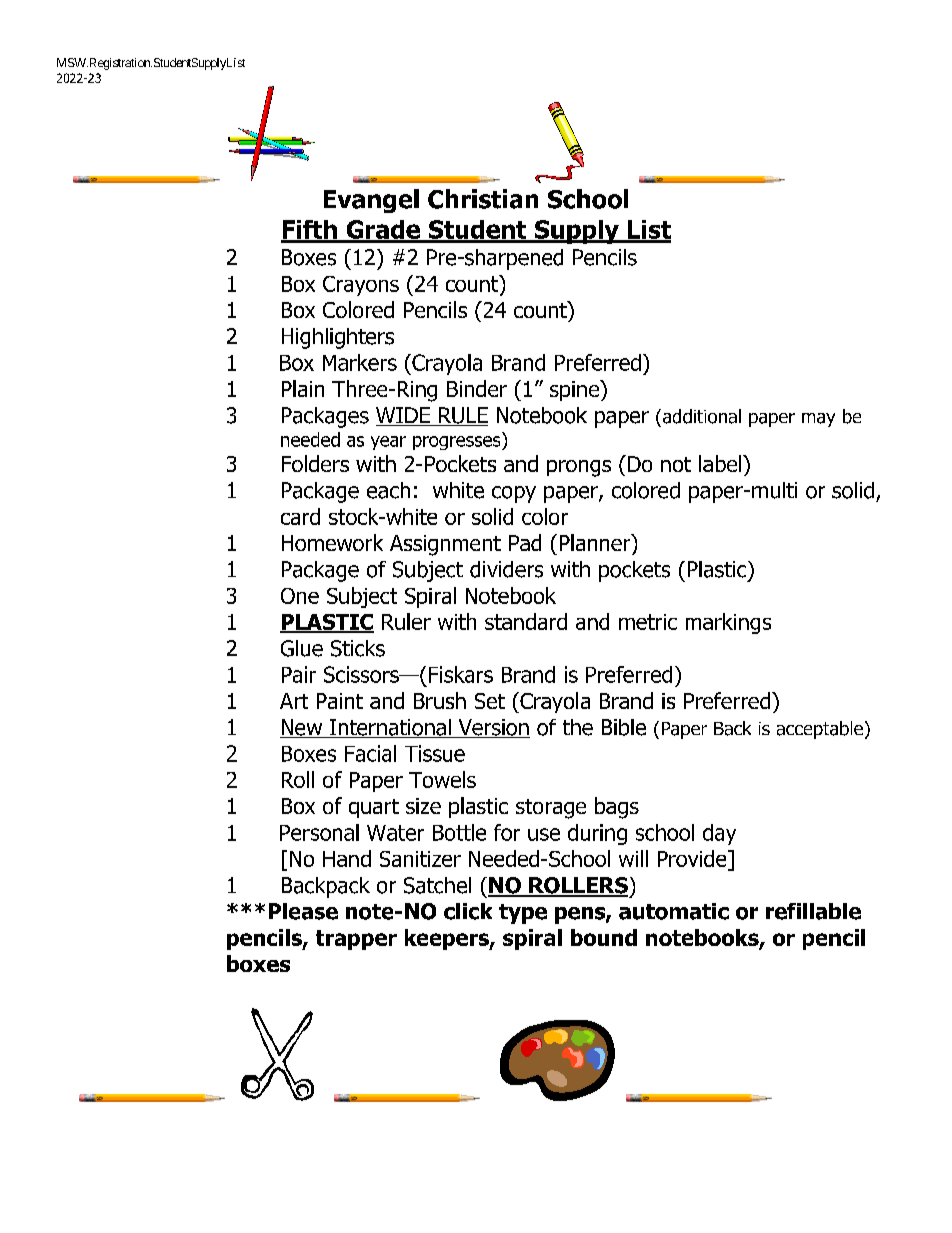 The width and height of the screenshot is (952, 1233). What do you see at coordinates (702, 416) in the screenshot?
I see `additional` at bounding box center [702, 416].
